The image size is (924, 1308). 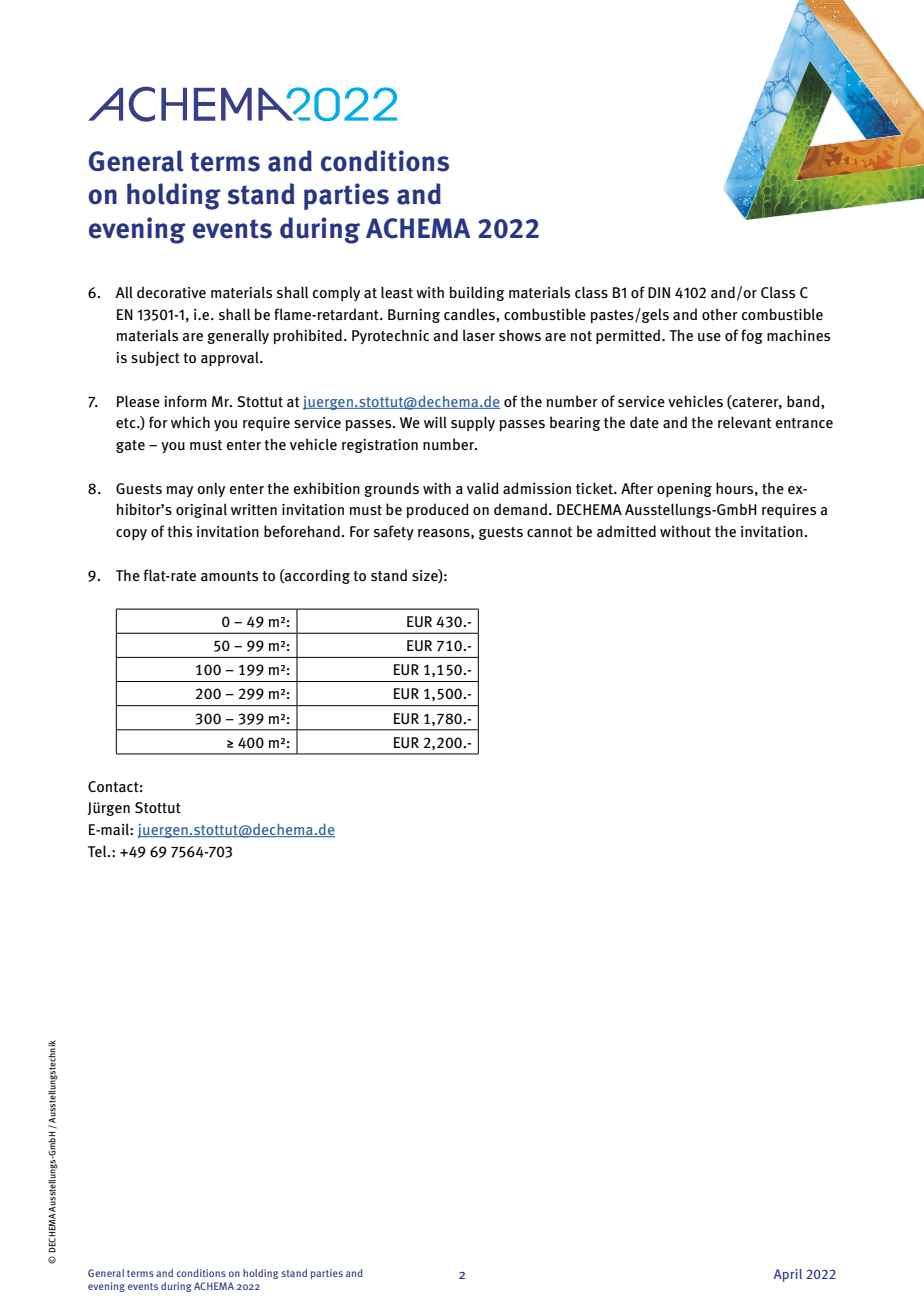 What do you see at coordinates (438, 510) in the image?
I see `produced` at bounding box center [438, 510].
